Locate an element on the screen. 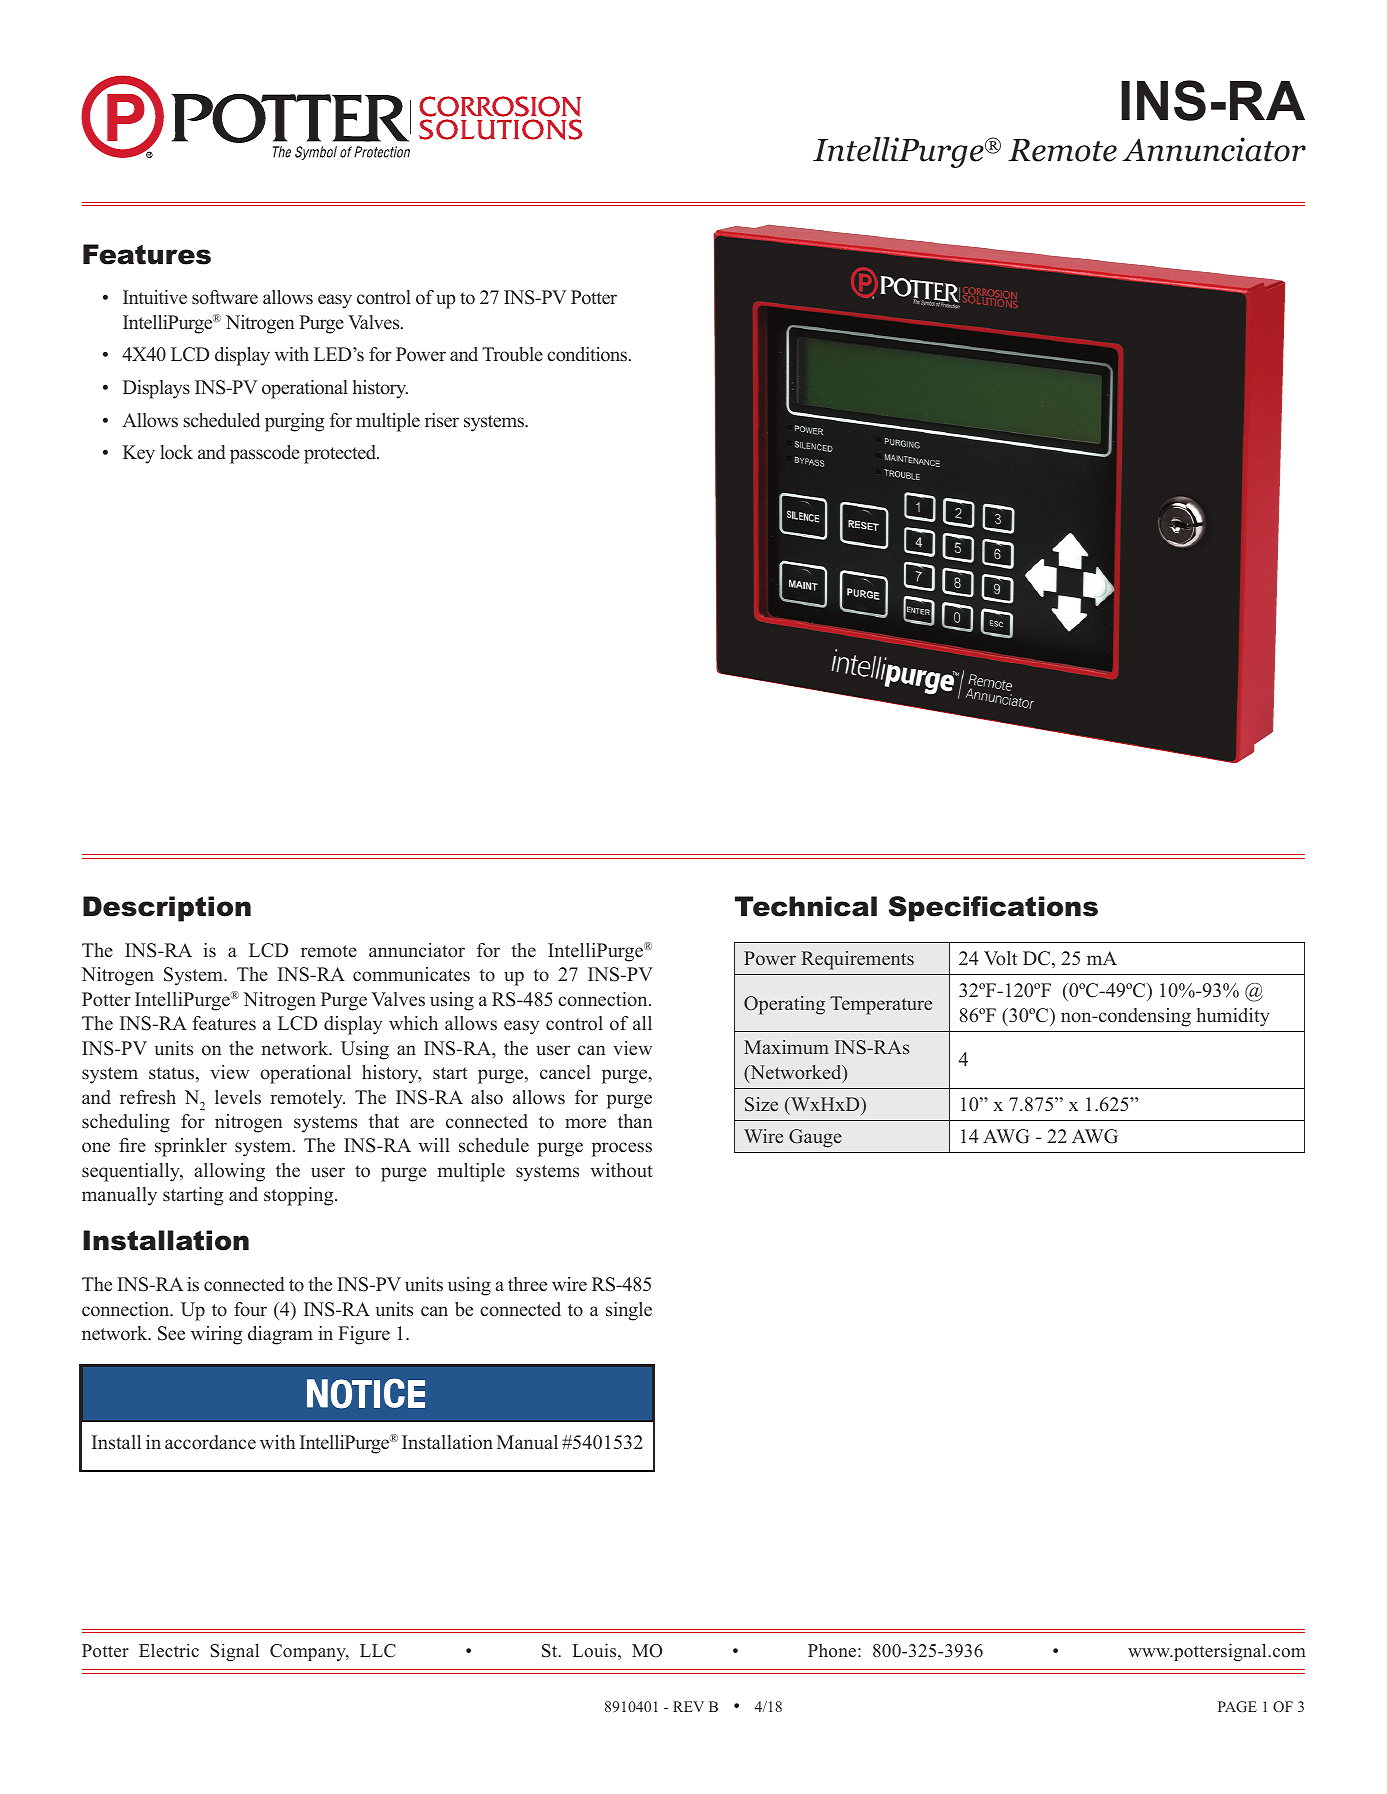 This screenshot has width=1387, height=1794. Operating is located at coordinates (784, 1005).
